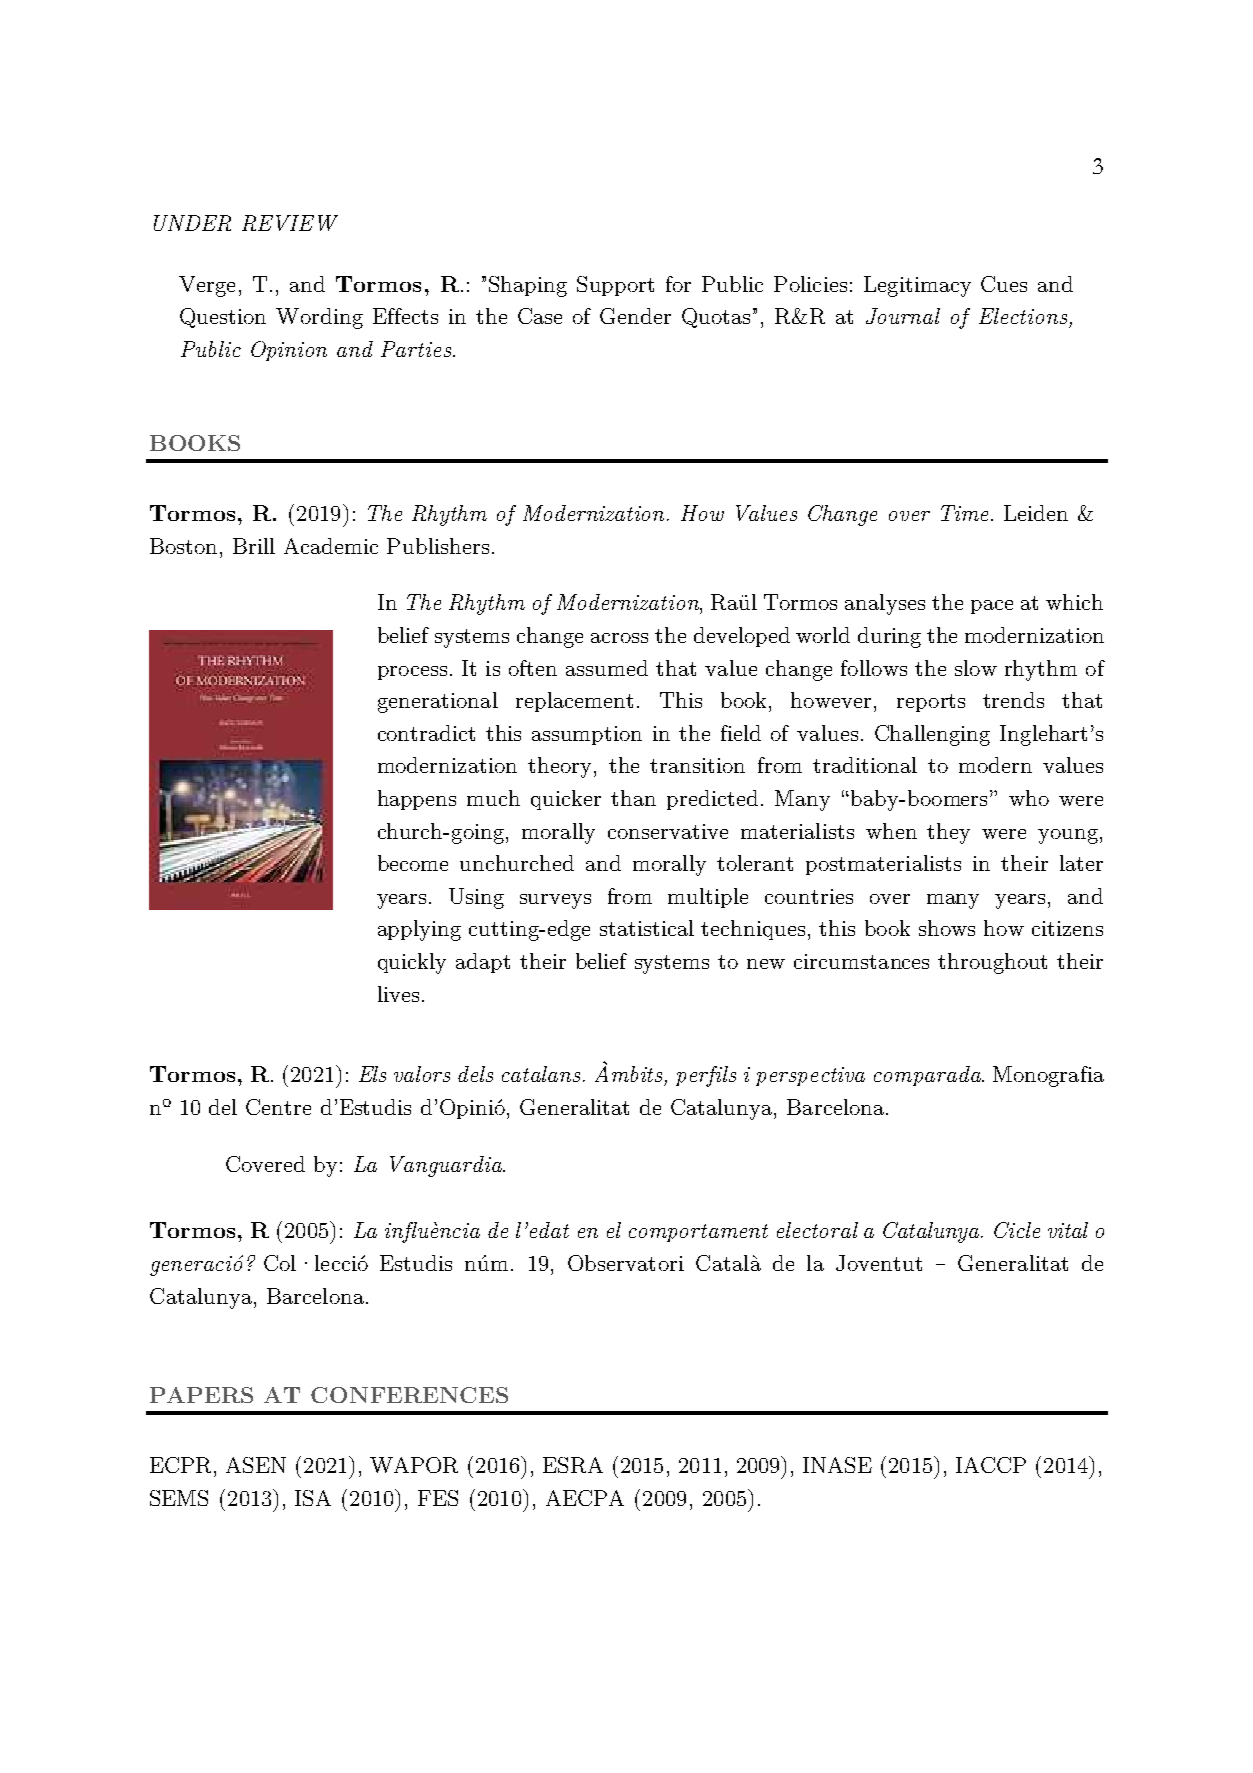 This page has height=1773, width=1253. Describe the element at coordinates (278, 1107) in the page. I see `Centre` at that location.
